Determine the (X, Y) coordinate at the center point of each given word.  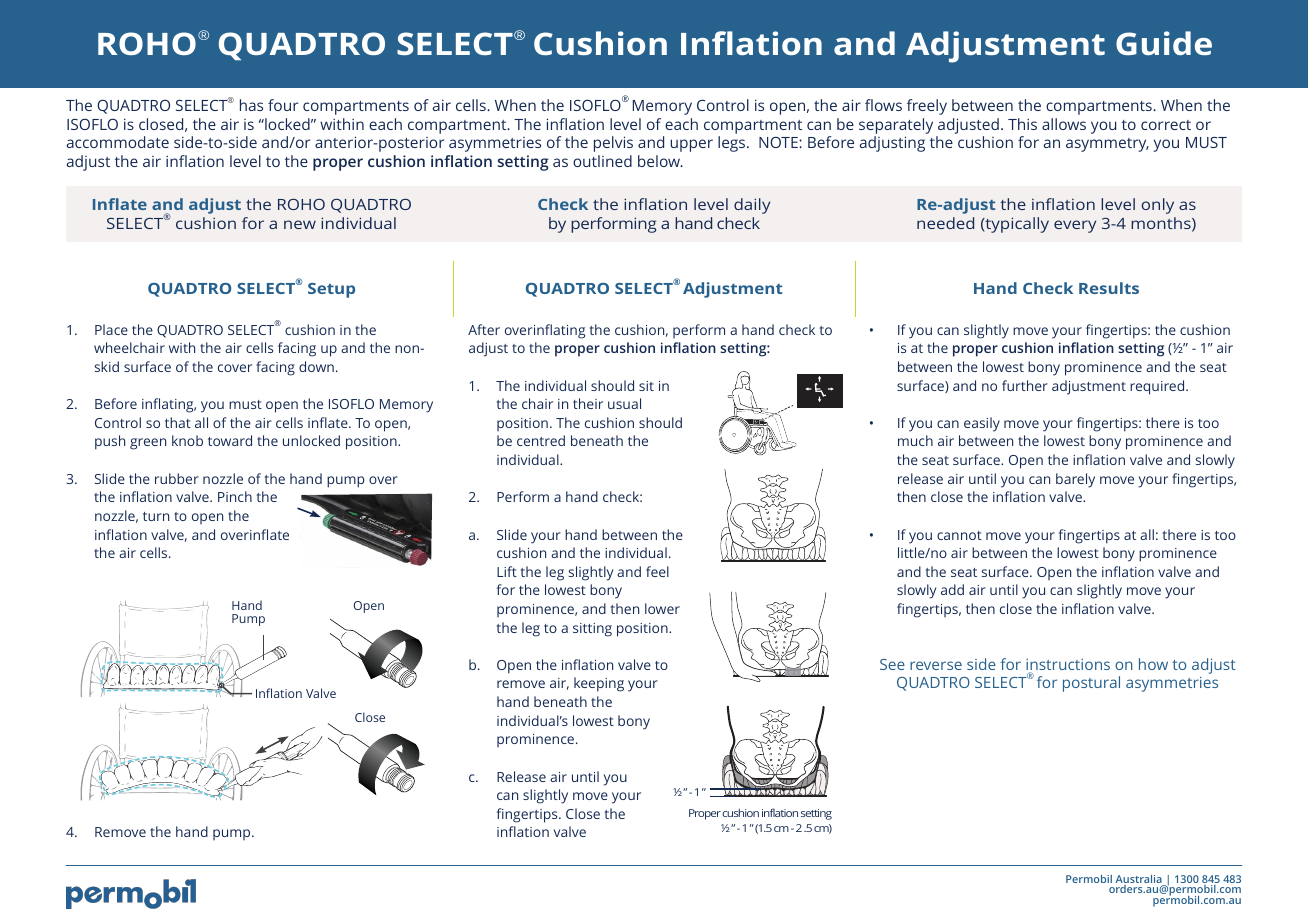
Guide (1164, 43)
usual (624, 403)
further (1025, 385)
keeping (599, 684)
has (251, 105)
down (316, 366)
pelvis (613, 144)
